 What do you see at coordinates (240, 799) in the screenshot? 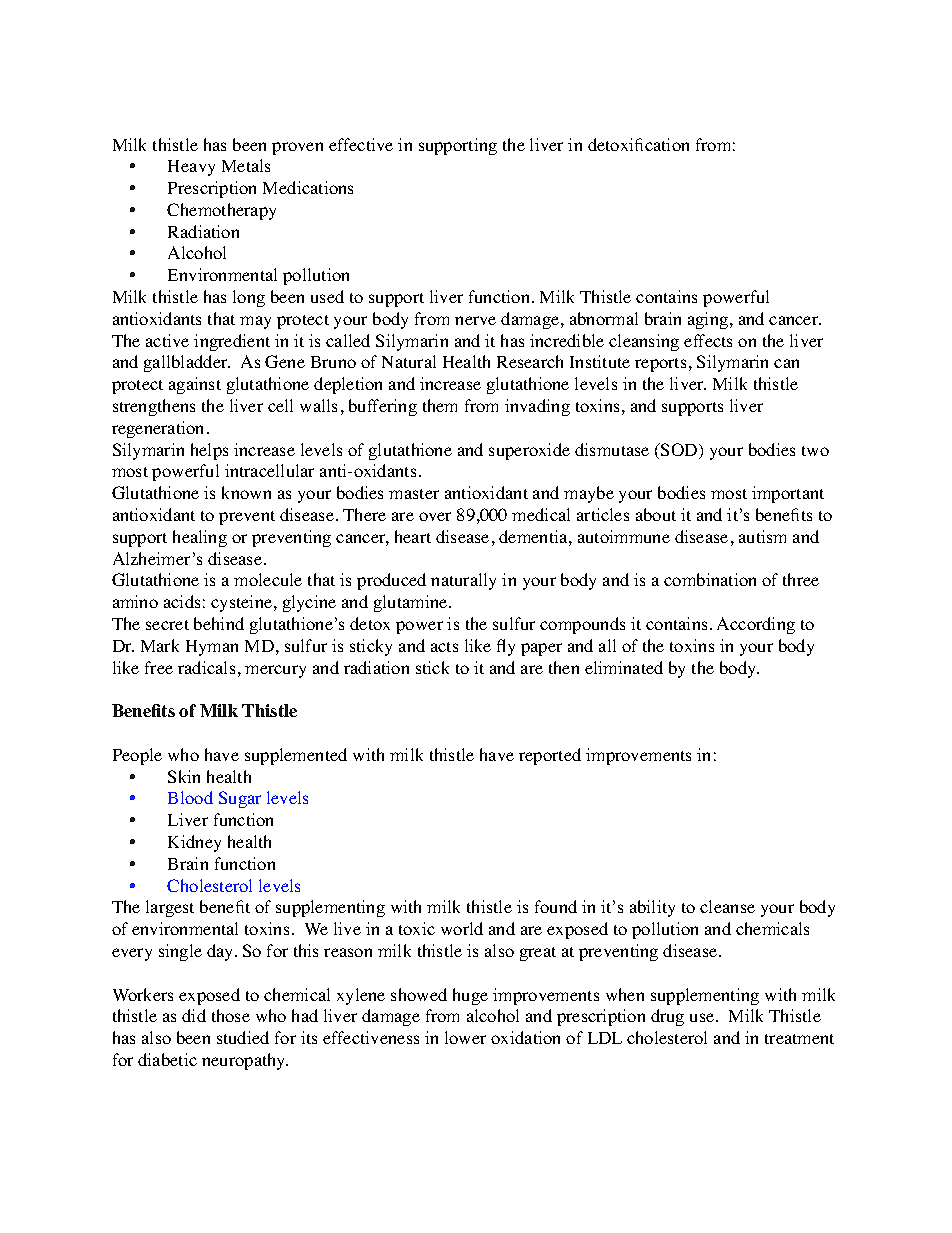
I see `Sugar` at bounding box center [240, 799].
